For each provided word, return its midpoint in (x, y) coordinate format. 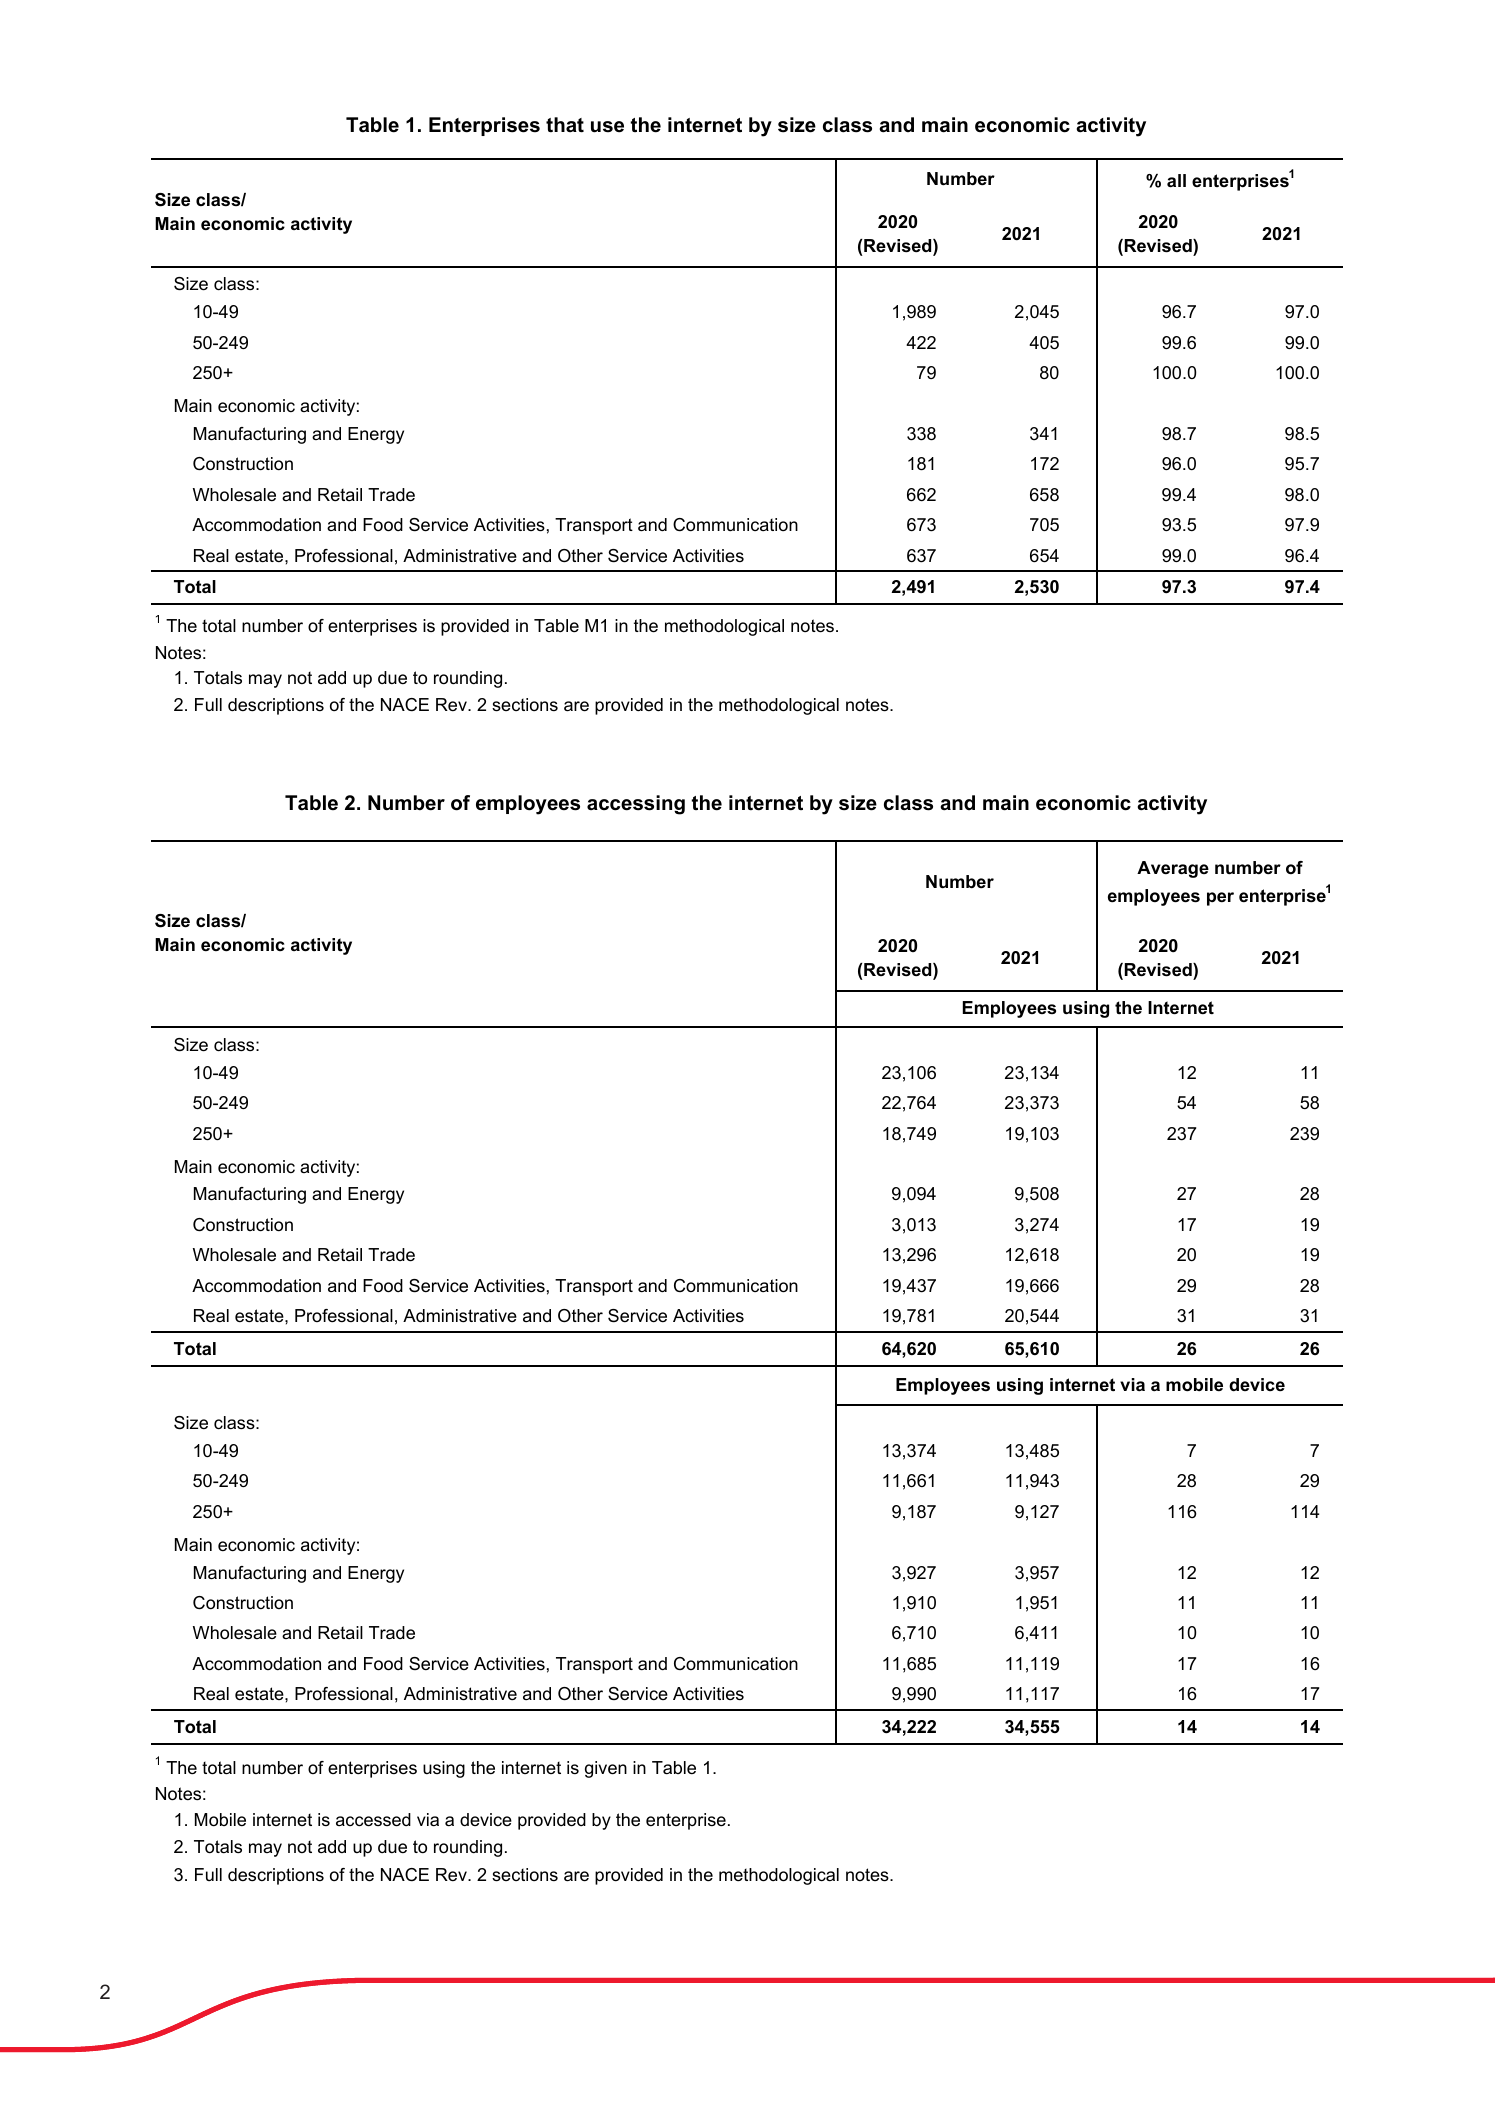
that (565, 125)
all (1176, 180)
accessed (373, 1820)
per (1220, 899)
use (607, 127)
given (606, 1769)
